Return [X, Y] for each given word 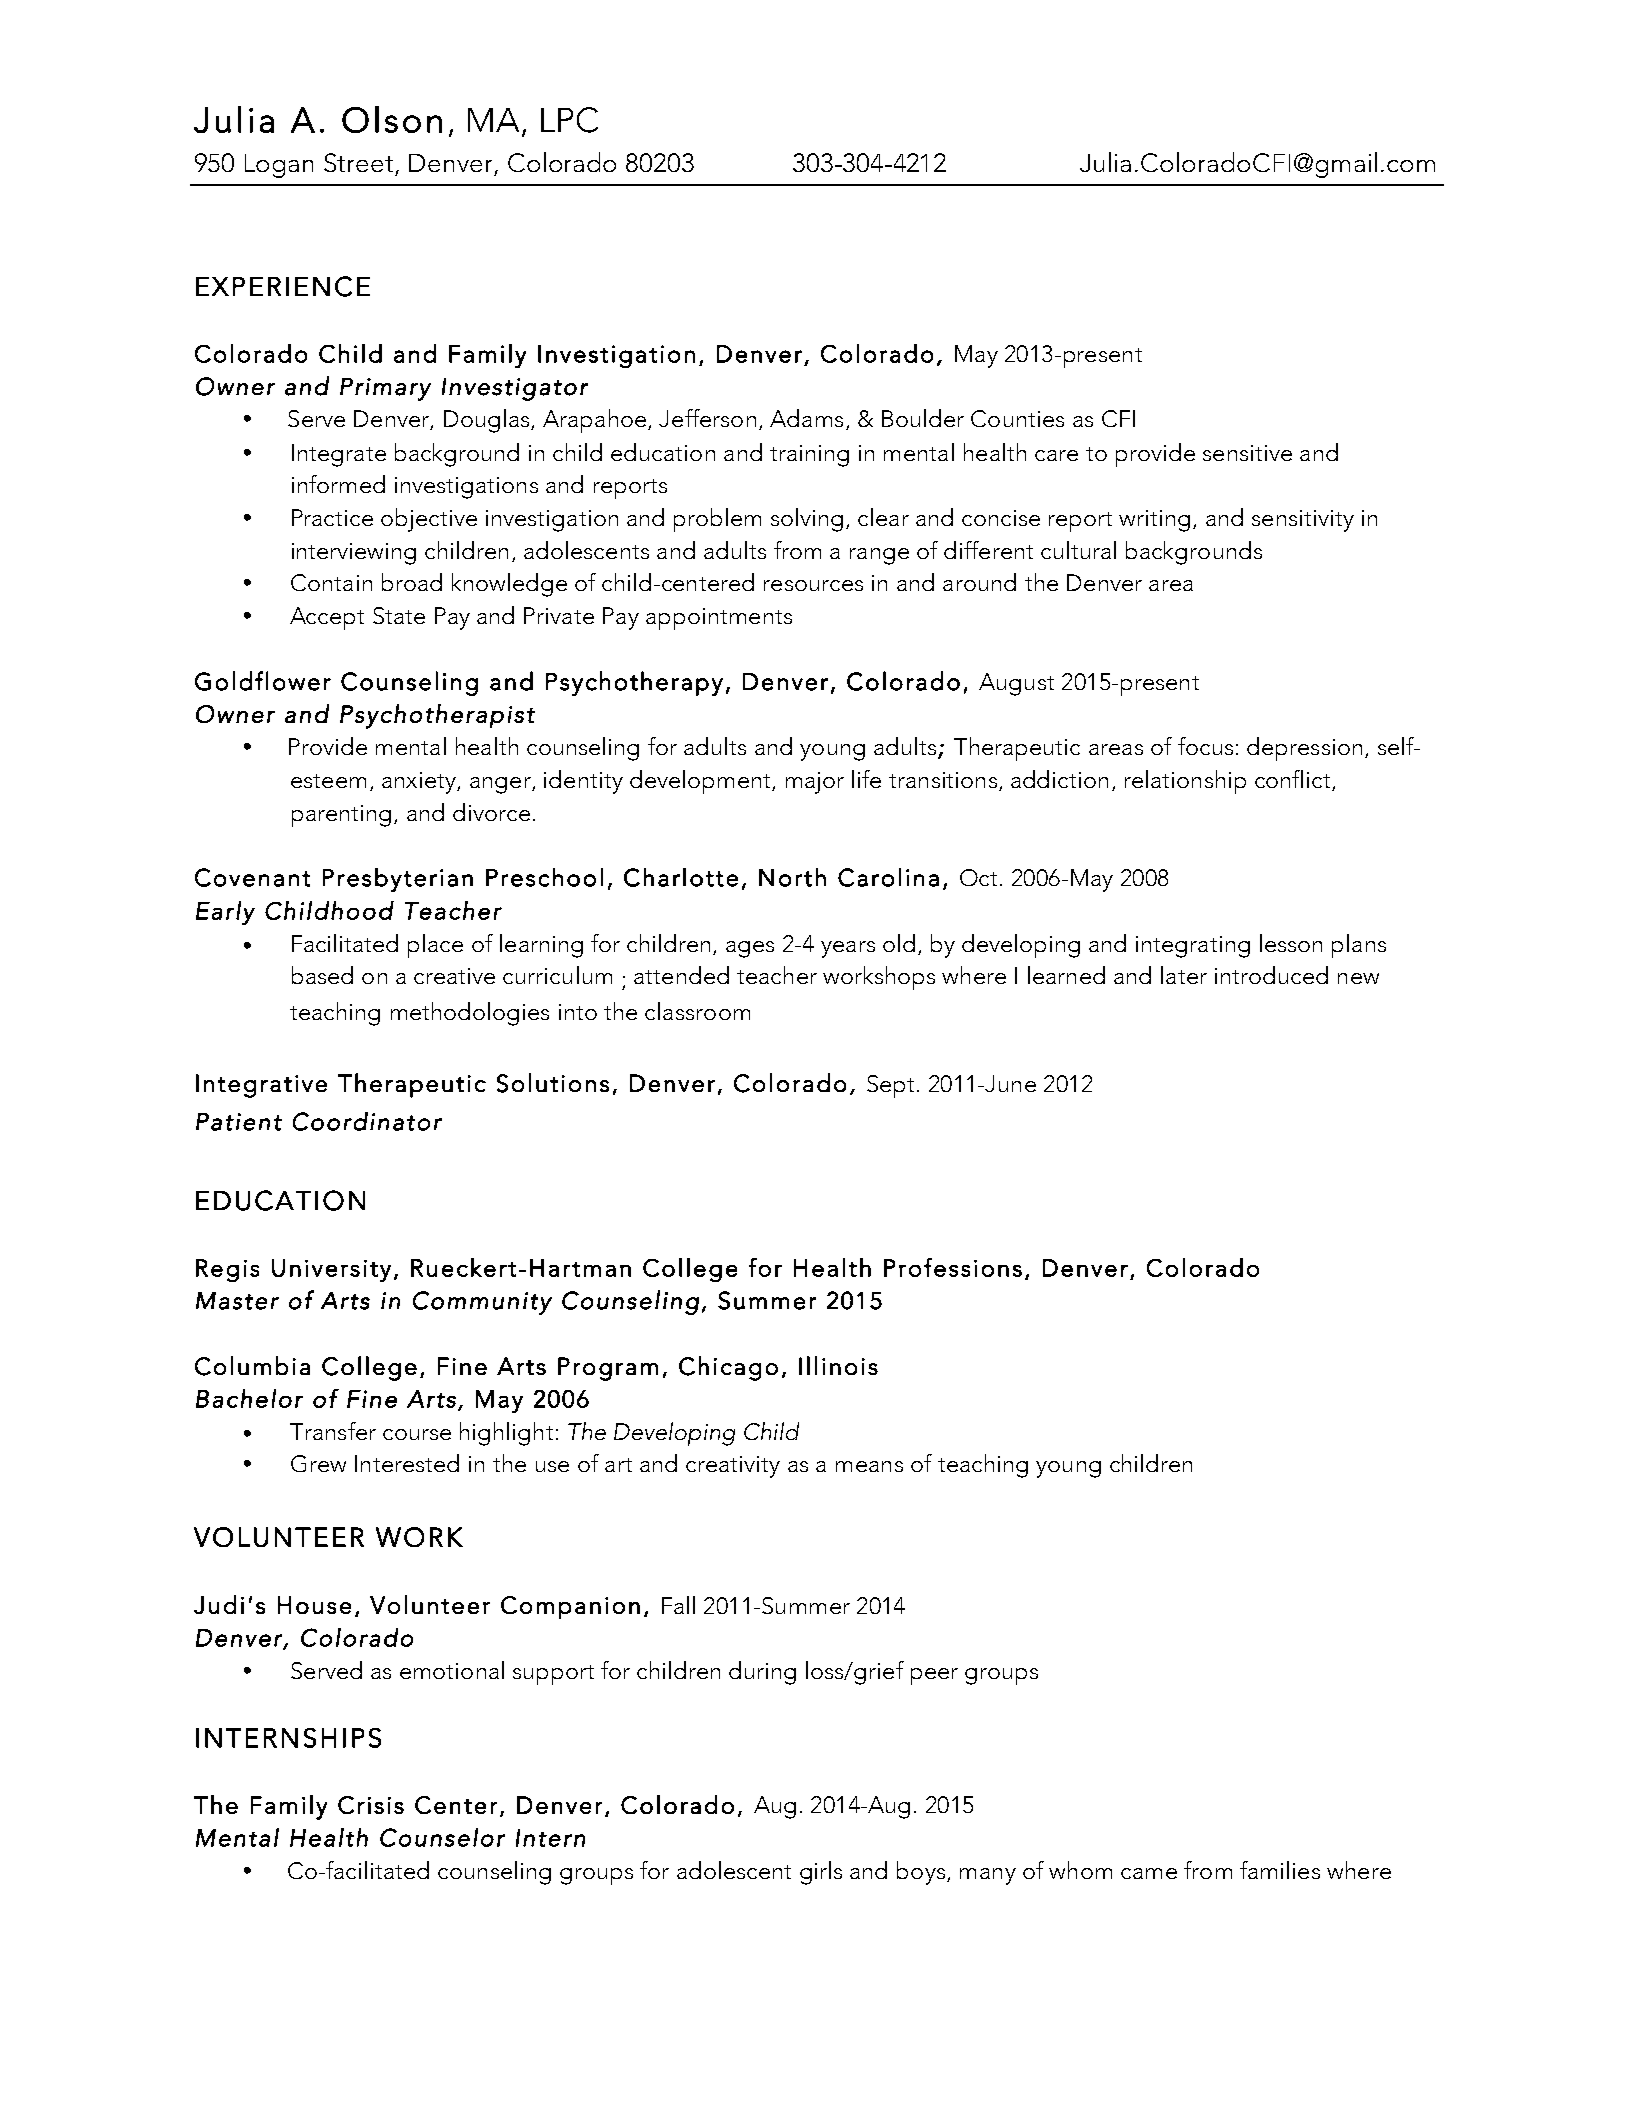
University [331, 1270]
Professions [953, 1267]
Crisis [371, 1805]
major [815, 783]
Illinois [838, 1365]
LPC [569, 120]
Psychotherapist [437, 716]
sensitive [1247, 453]
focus [1205, 746]
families [1280, 1870]
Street [358, 162]
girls [821, 1873]
